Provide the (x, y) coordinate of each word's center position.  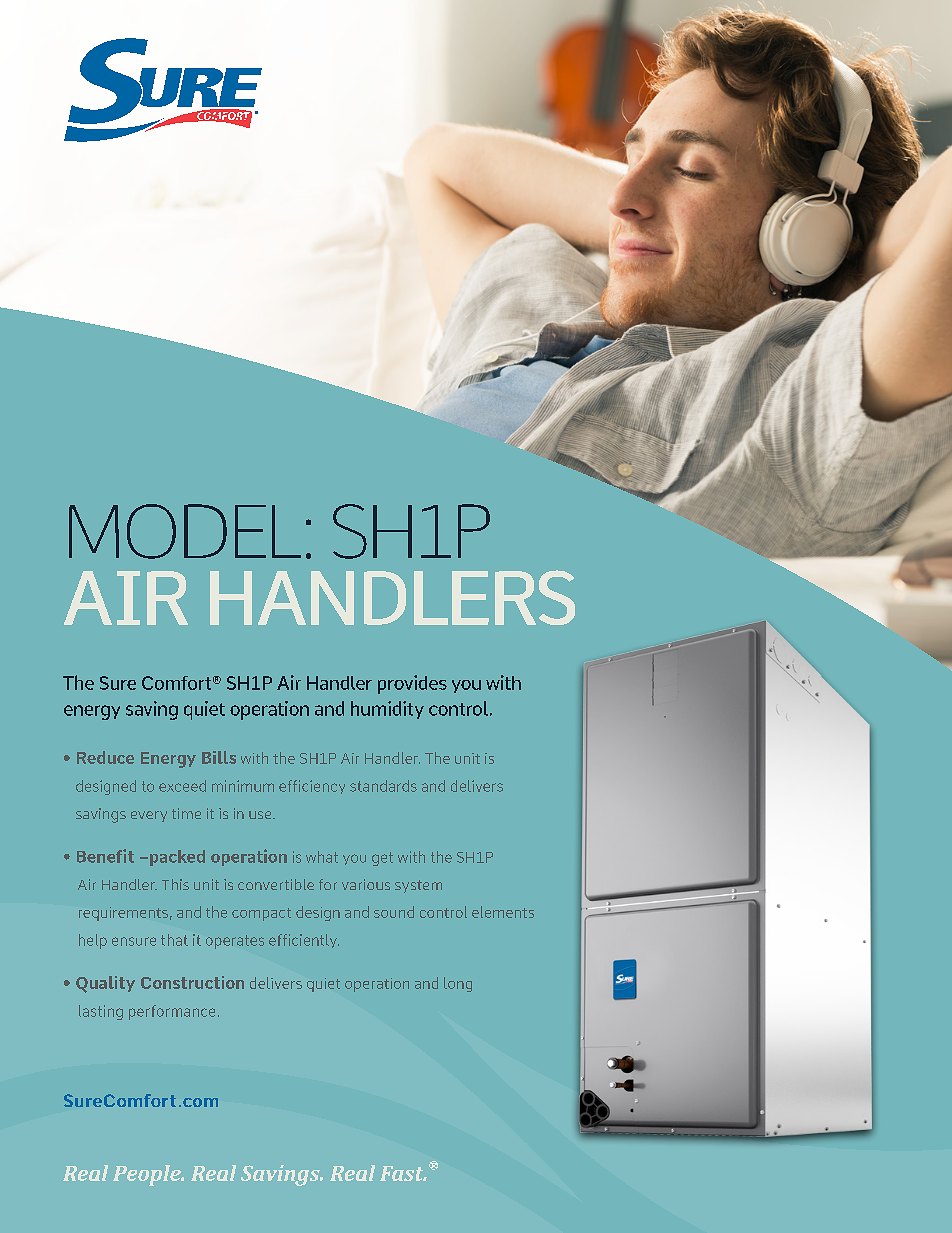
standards (383, 786)
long (458, 984)
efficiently (304, 941)
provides (412, 684)
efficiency (312, 787)
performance (172, 1012)
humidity (387, 710)
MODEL (185, 531)
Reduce (105, 757)
